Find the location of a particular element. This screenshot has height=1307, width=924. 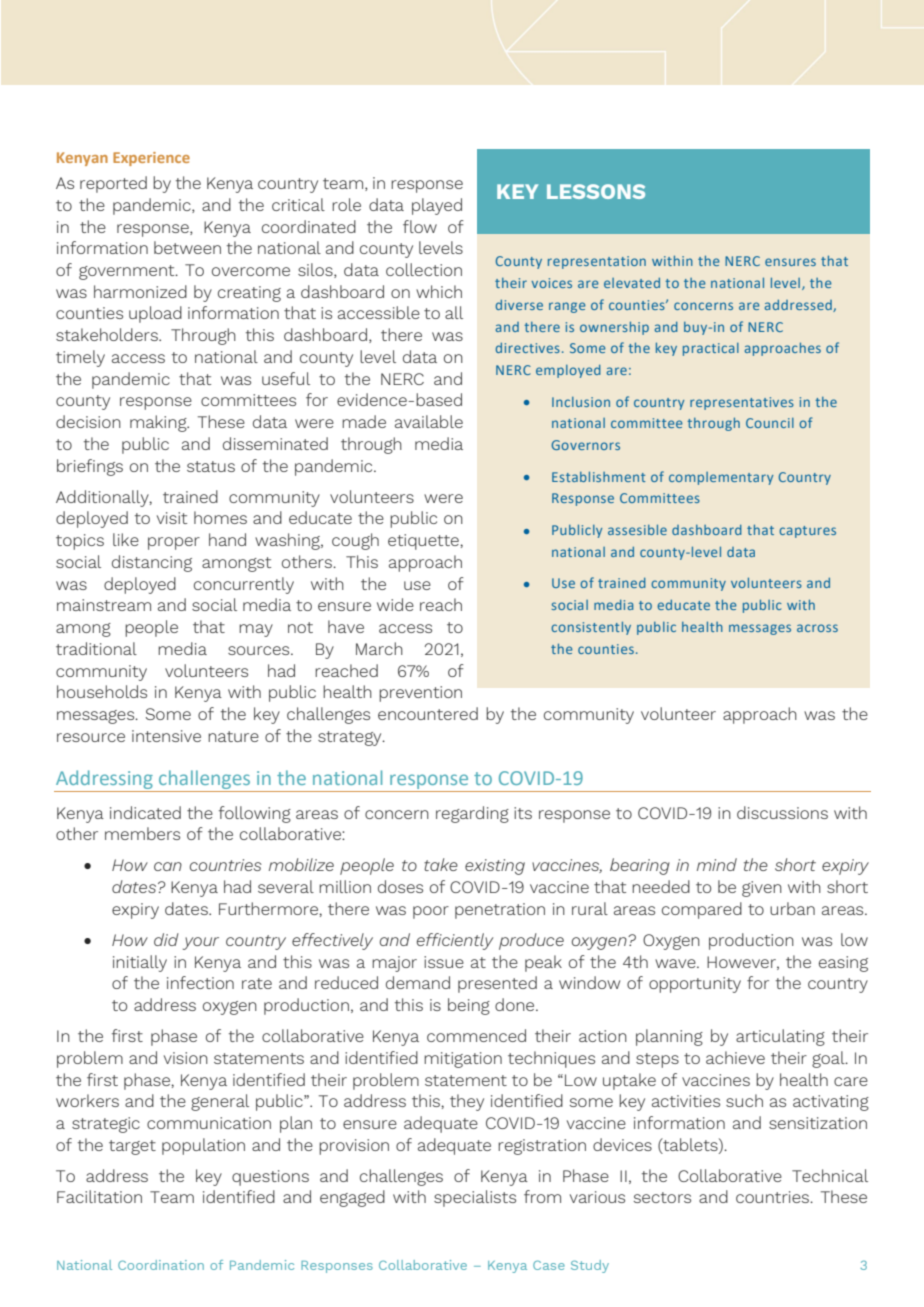

Coordination is located at coordinates (161, 1265).
